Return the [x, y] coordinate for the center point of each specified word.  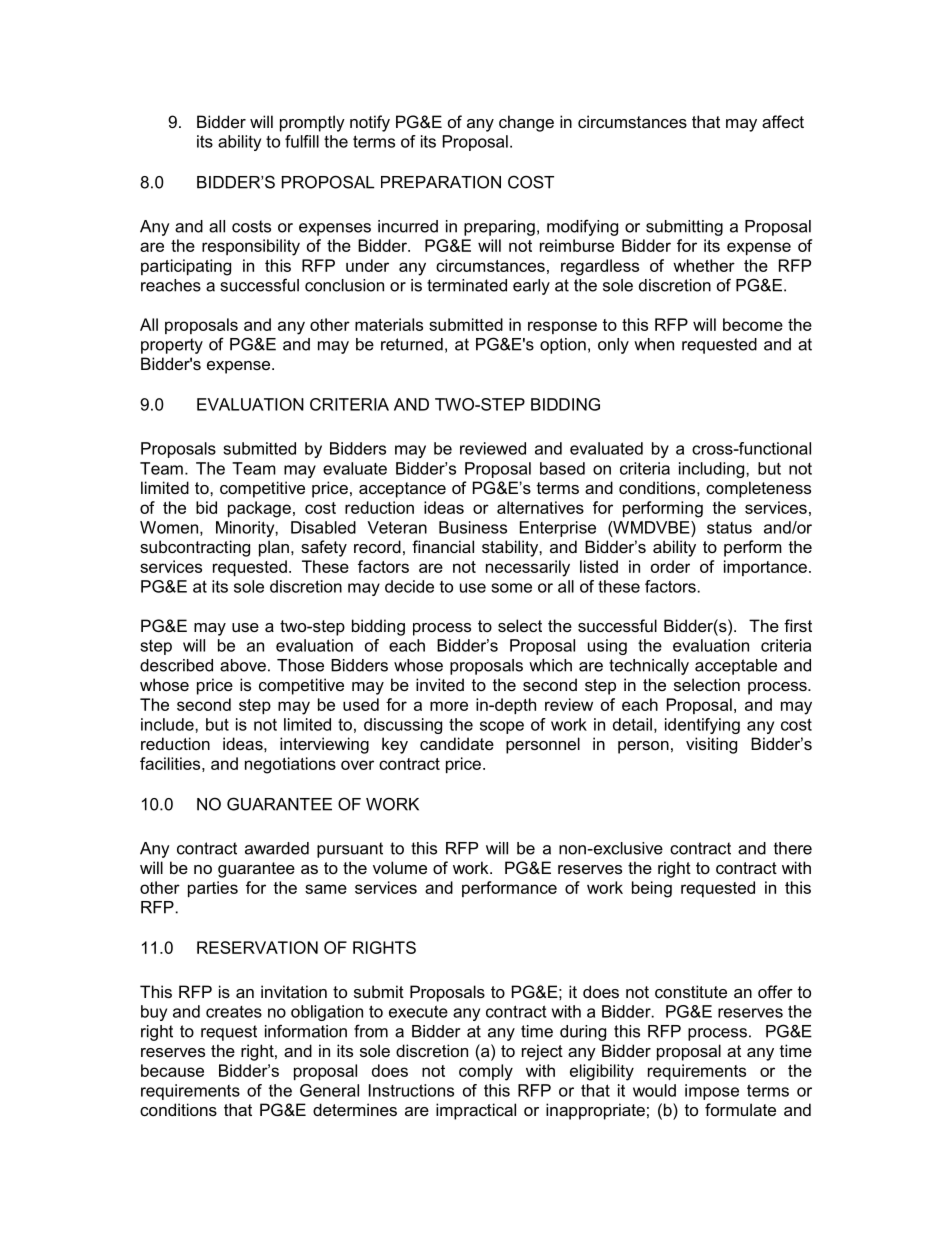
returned [412, 344]
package [259, 509]
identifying [702, 726]
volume [400, 867]
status [729, 528]
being [652, 889]
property [172, 346]
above [243, 665]
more [449, 706]
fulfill [302, 141]
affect [783, 121]
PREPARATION [441, 182]
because [172, 1070]
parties [213, 889]
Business [473, 527]
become [753, 324]
